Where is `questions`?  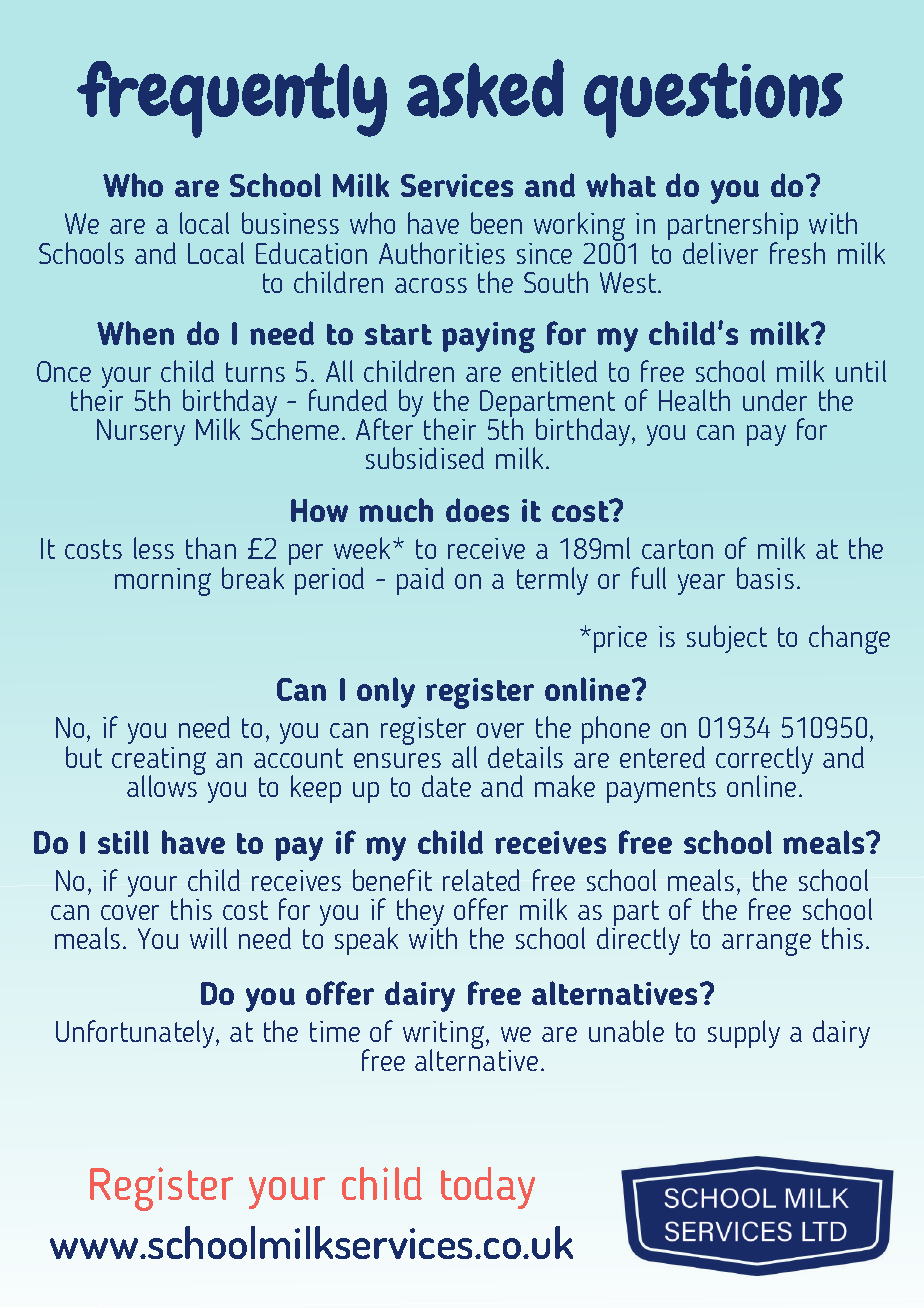 questions is located at coordinates (713, 100).
